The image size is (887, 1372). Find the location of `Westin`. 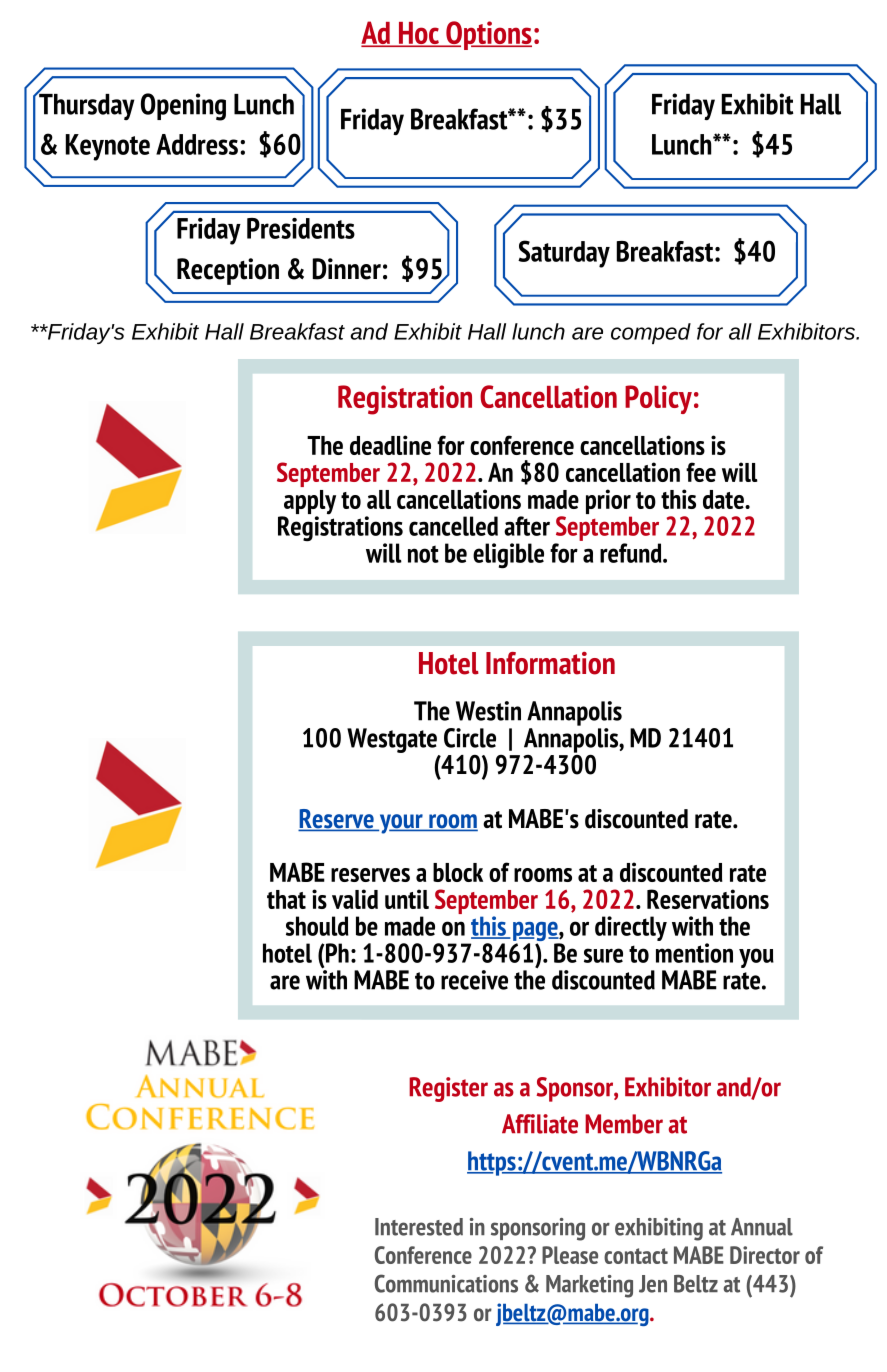

Westin is located at coordinates (488, 711).
